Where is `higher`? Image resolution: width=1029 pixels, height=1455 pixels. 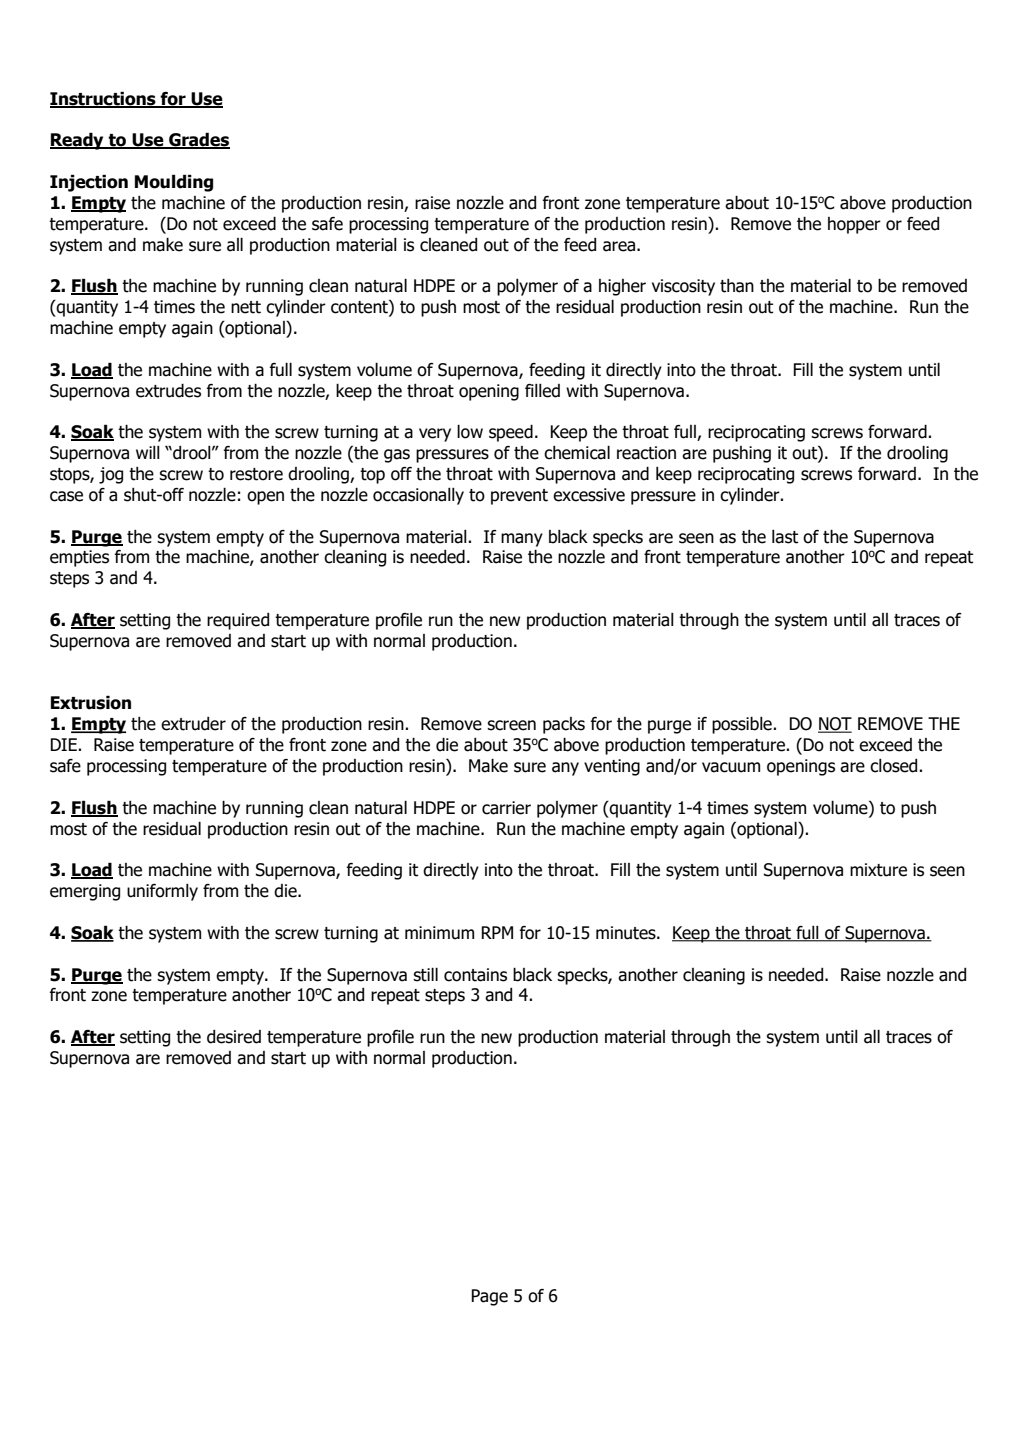
higher is located at coordinates (622, 287).
